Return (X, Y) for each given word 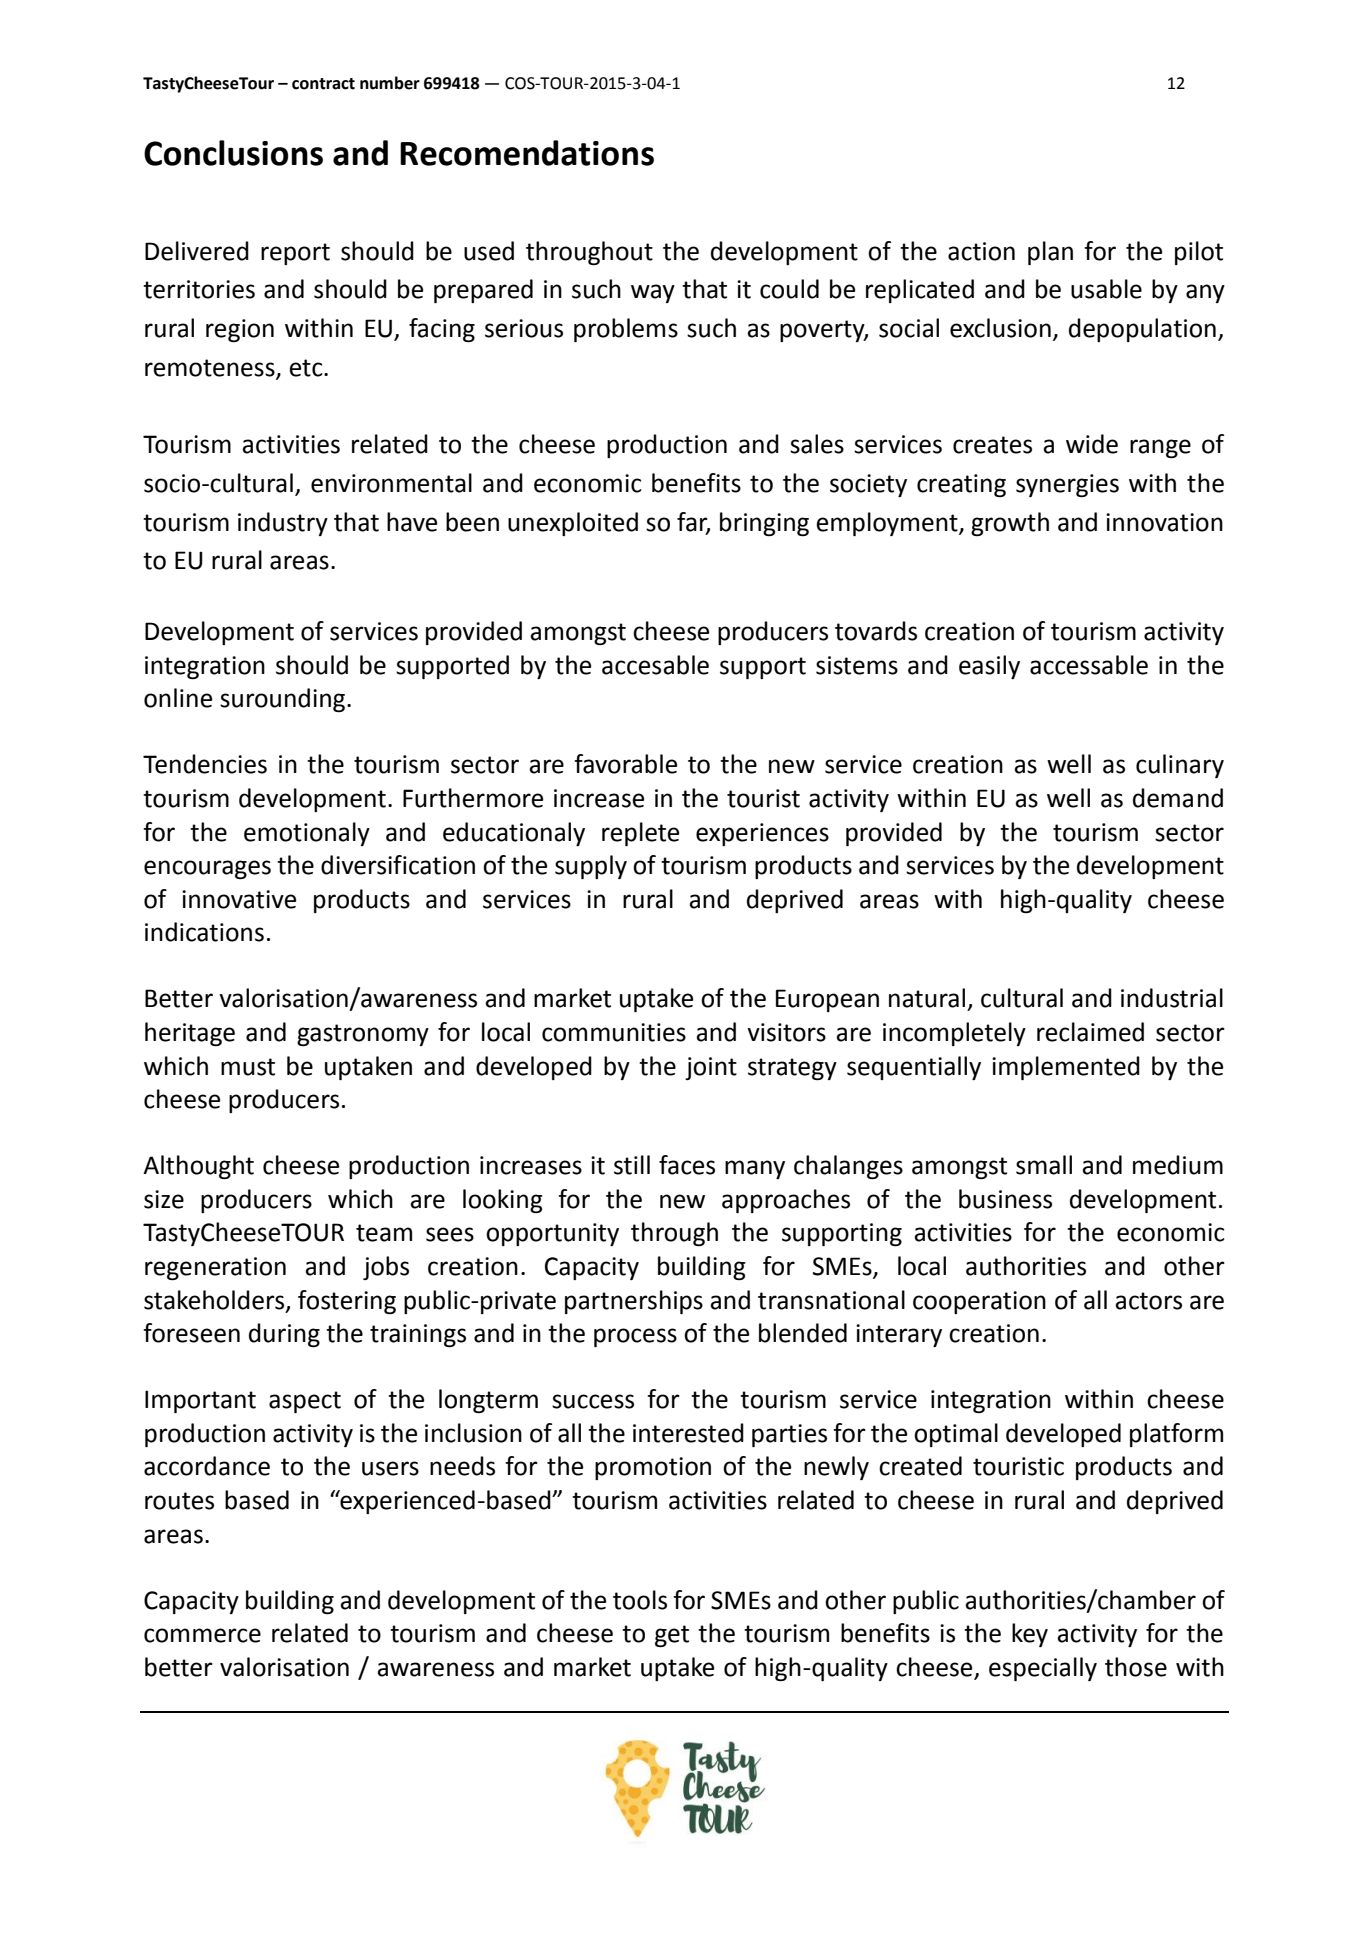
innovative (239, 899)
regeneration (215, 1268)
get (672, 1636)
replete (640, 834)
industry (283, 524)
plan (1050, 253)
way (653, 293)
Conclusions (233, 153)
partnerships (634, 1302)
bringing (764, 524)
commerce (202, 1635)
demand (1178, 798)
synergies (1067, 485)
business (1005, 1199)
